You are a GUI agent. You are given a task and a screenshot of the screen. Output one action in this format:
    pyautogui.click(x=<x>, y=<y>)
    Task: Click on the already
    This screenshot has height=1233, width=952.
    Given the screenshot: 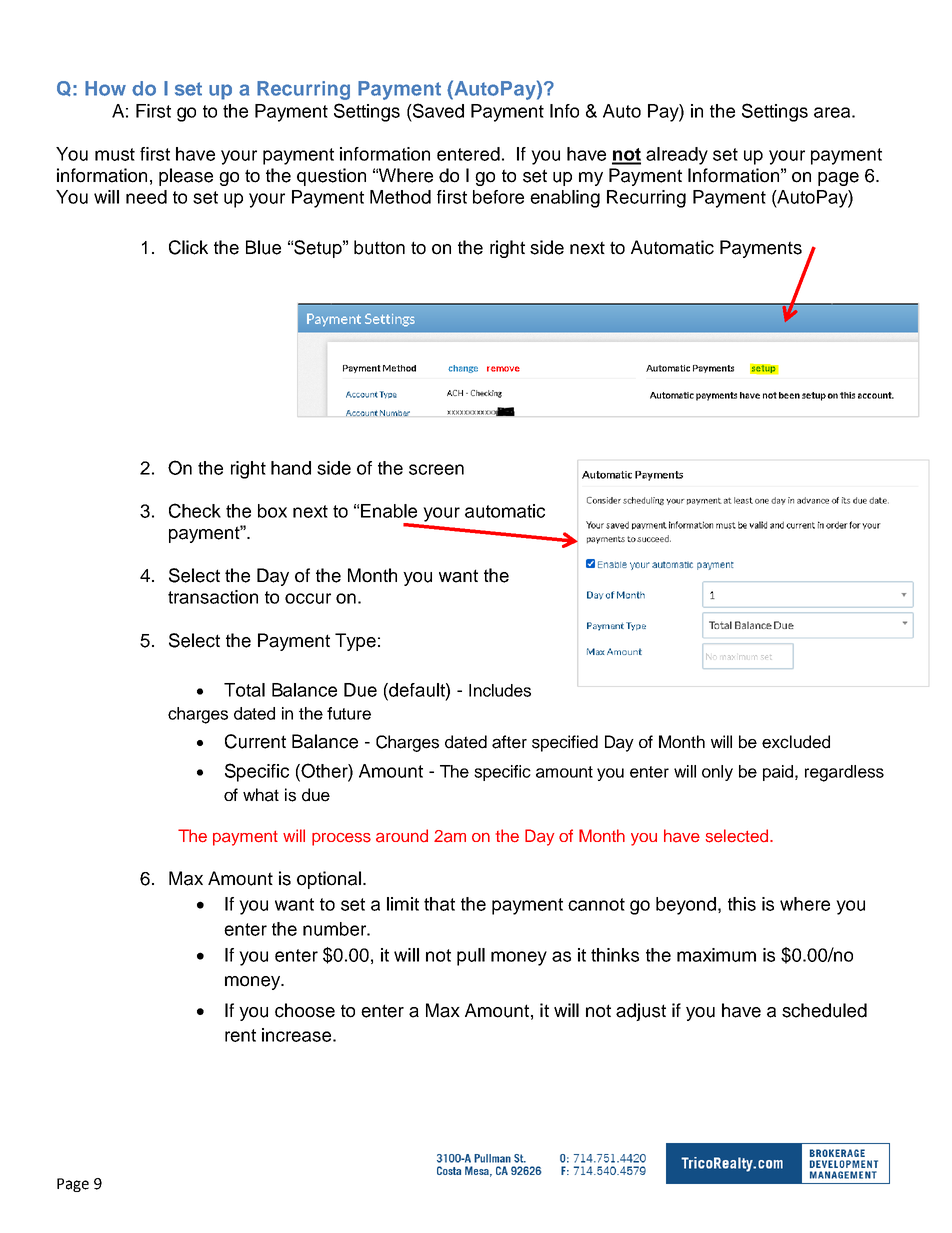 What is the action you would take?
    pyautogui.click(x=677, y=156)
